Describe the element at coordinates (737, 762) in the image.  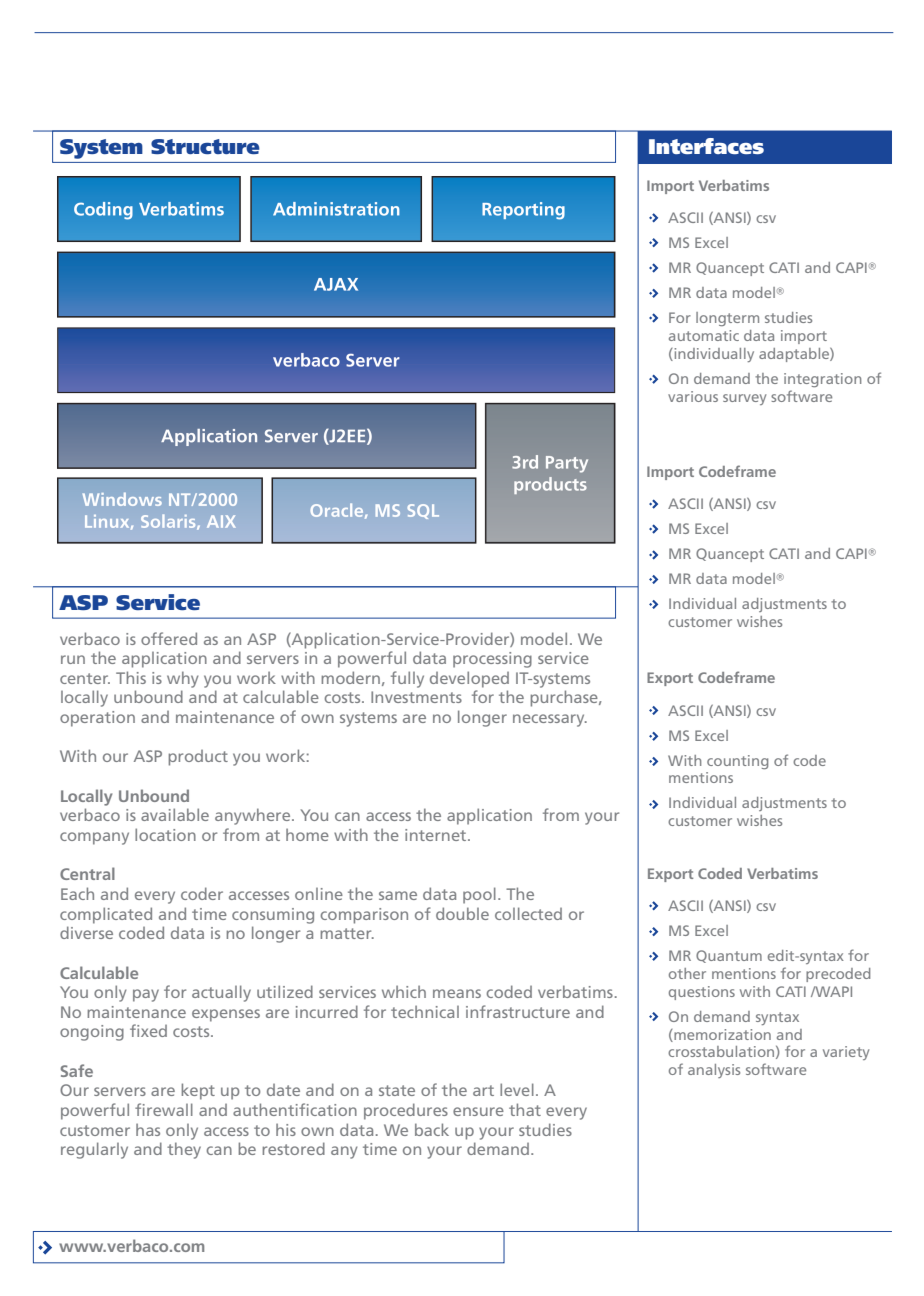
I see `counting` at that location.
